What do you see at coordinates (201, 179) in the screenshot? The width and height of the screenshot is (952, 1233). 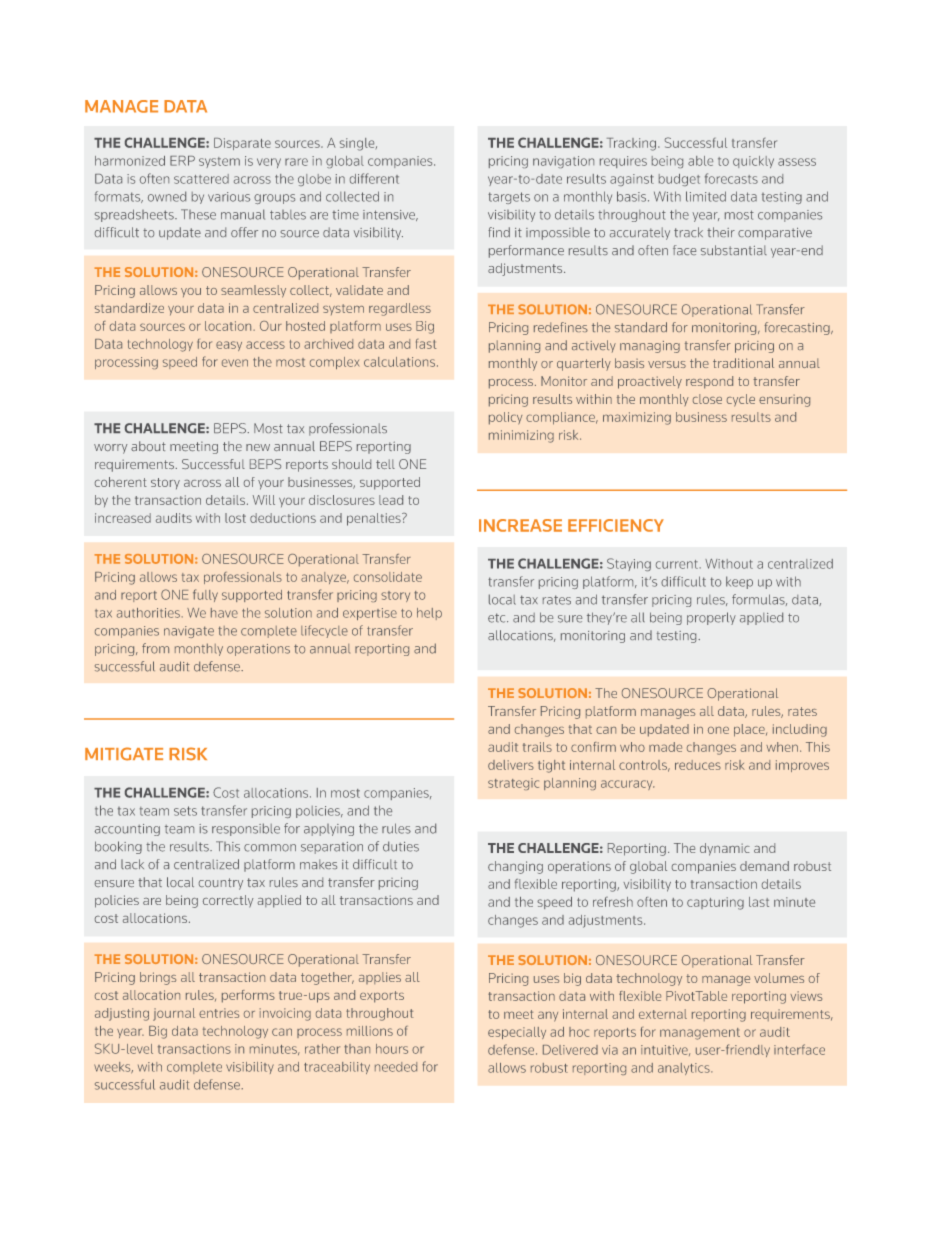 I see `scattered` at bounding box center [201, 179].
